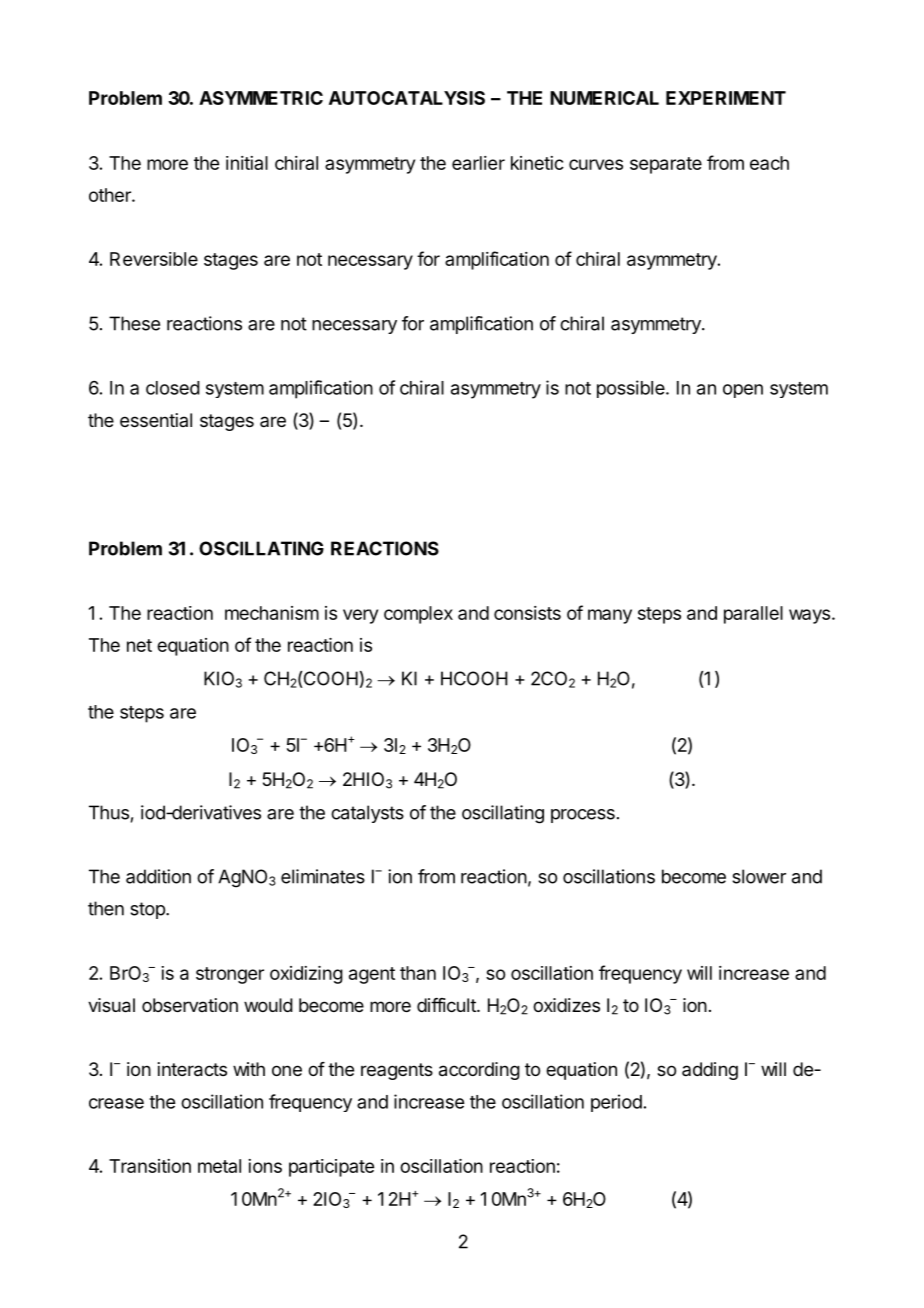  I want to click on complex, so click(418, 615).
